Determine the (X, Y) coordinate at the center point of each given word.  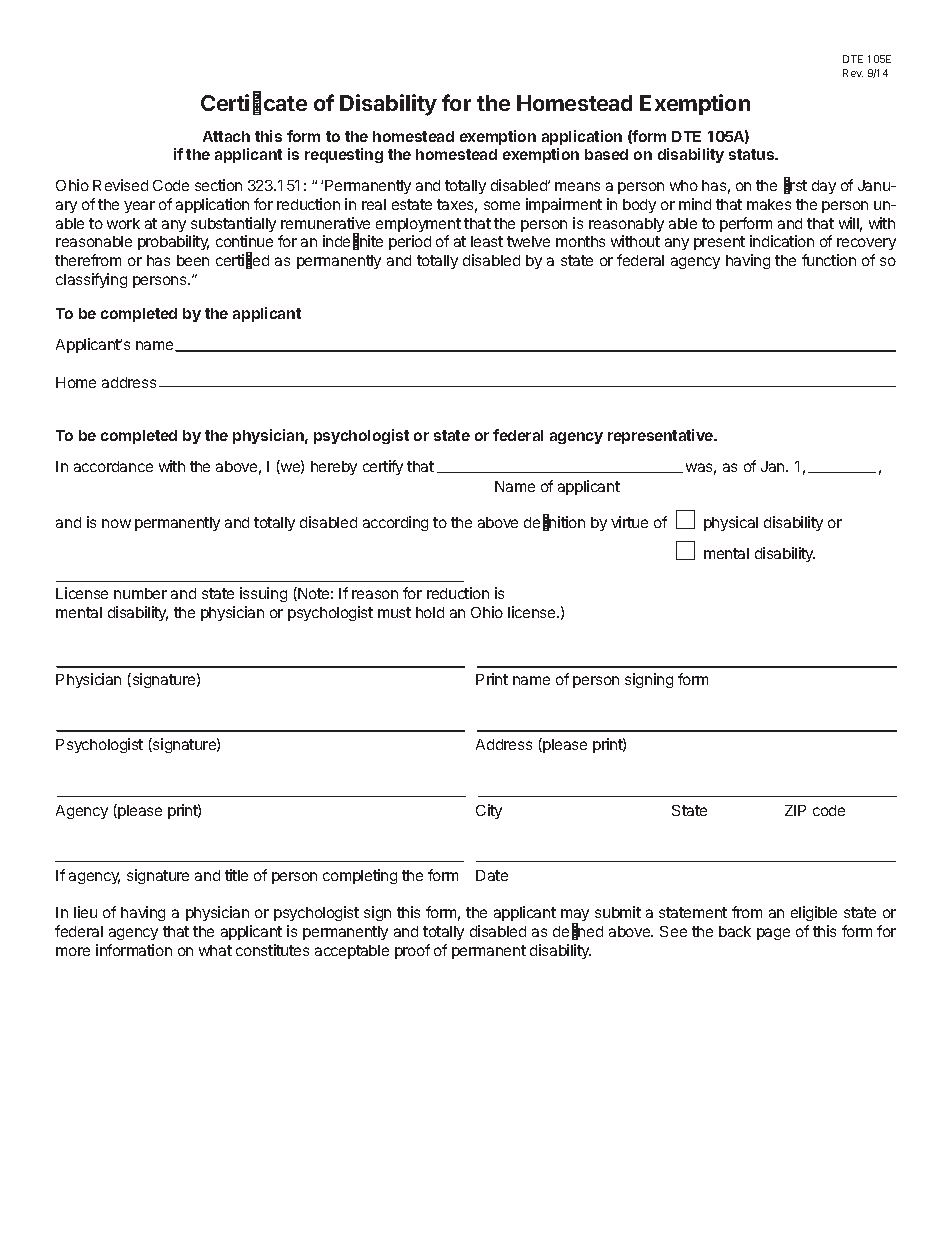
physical (731, 523)
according (395, 523)
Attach (226, 136)
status (753, 154)
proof (412, 951)
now (116, 523)
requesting (344, 155)
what (215, 950)
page (773, 934)
